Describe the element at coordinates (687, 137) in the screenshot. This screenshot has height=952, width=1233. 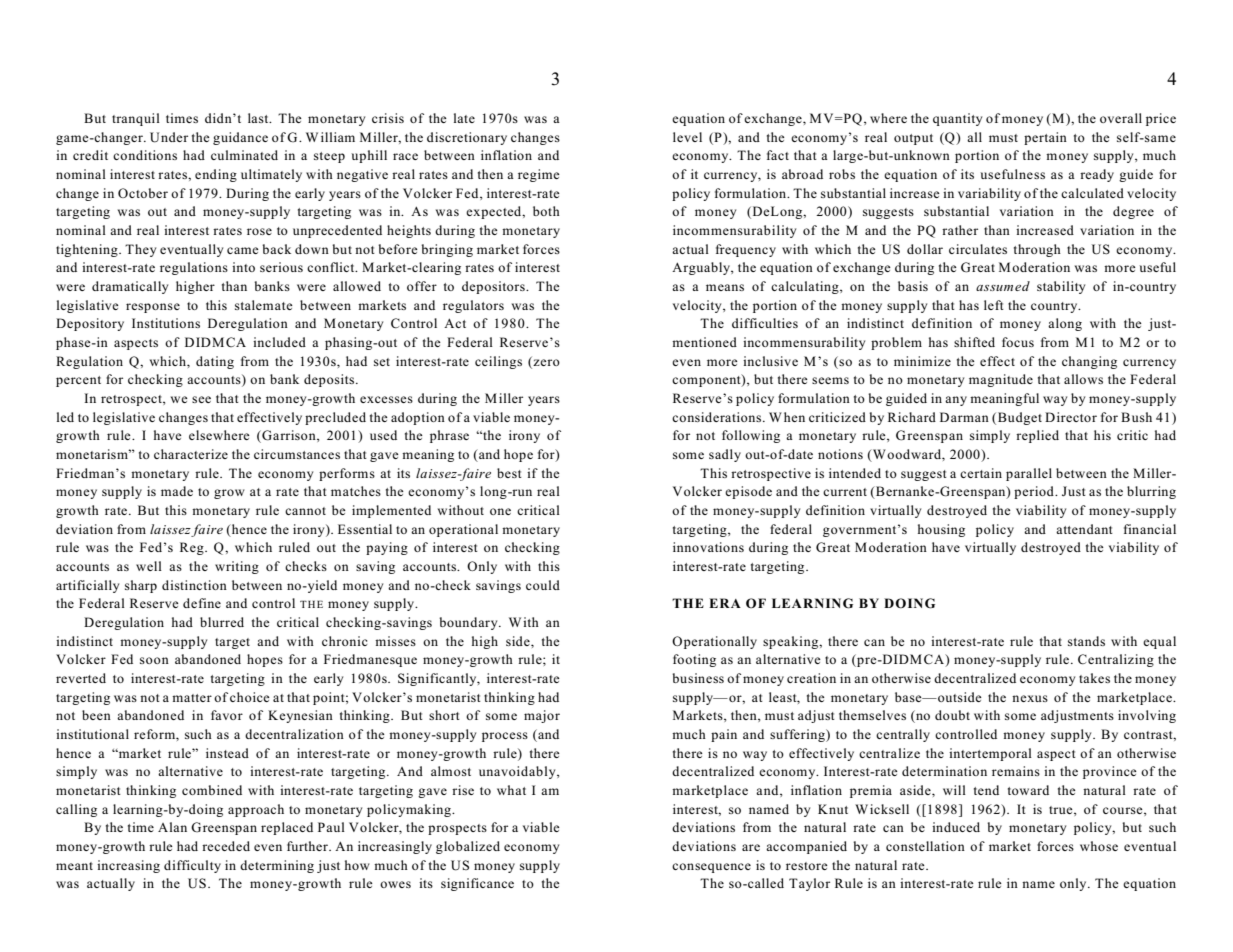
I see `level` at that location.
